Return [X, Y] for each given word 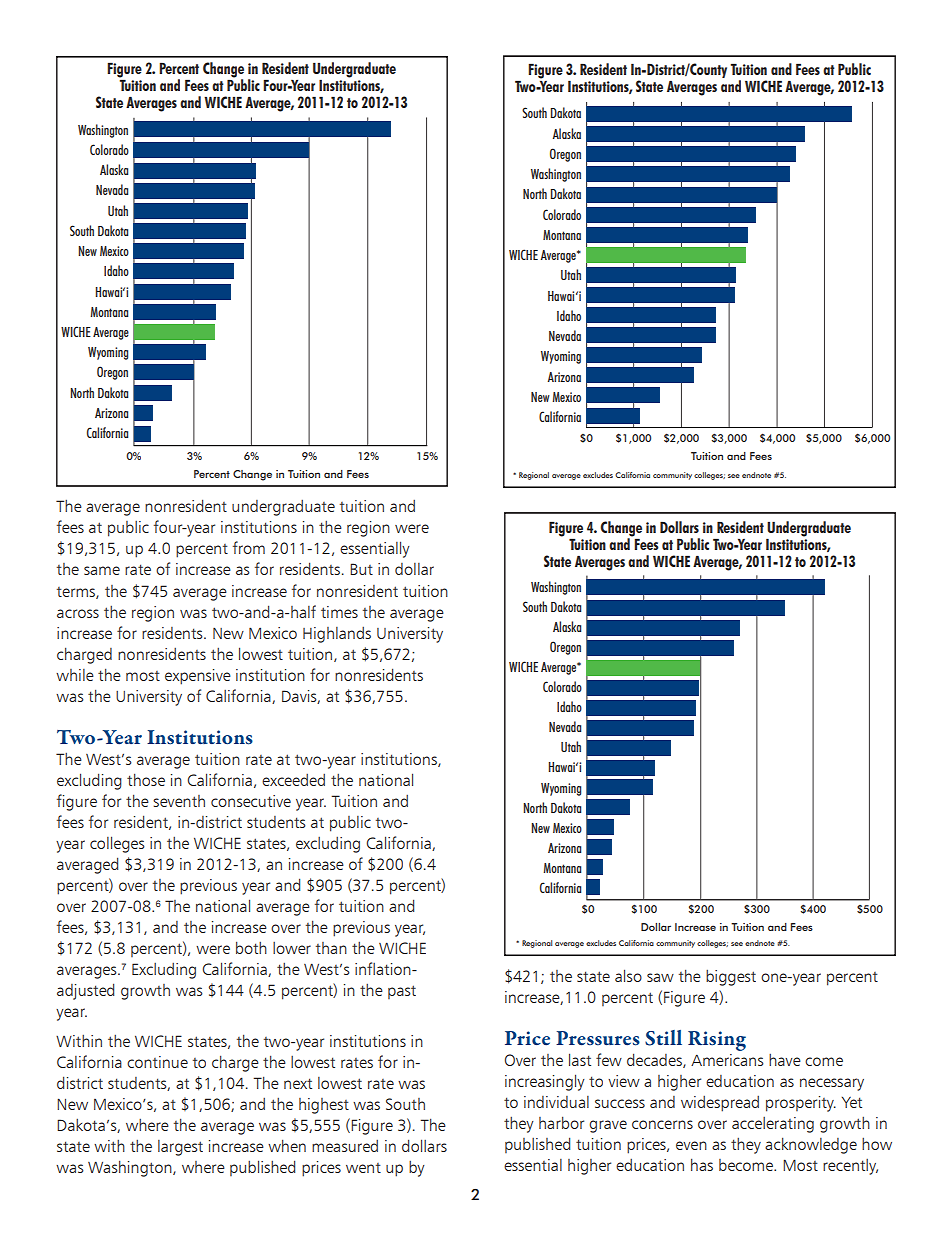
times [339, 612]
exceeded [293, 780]
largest [180, 1148]
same [102, 570]
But [361, 569]
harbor [561, 1122]
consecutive [251, 801]
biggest [731, 978]
